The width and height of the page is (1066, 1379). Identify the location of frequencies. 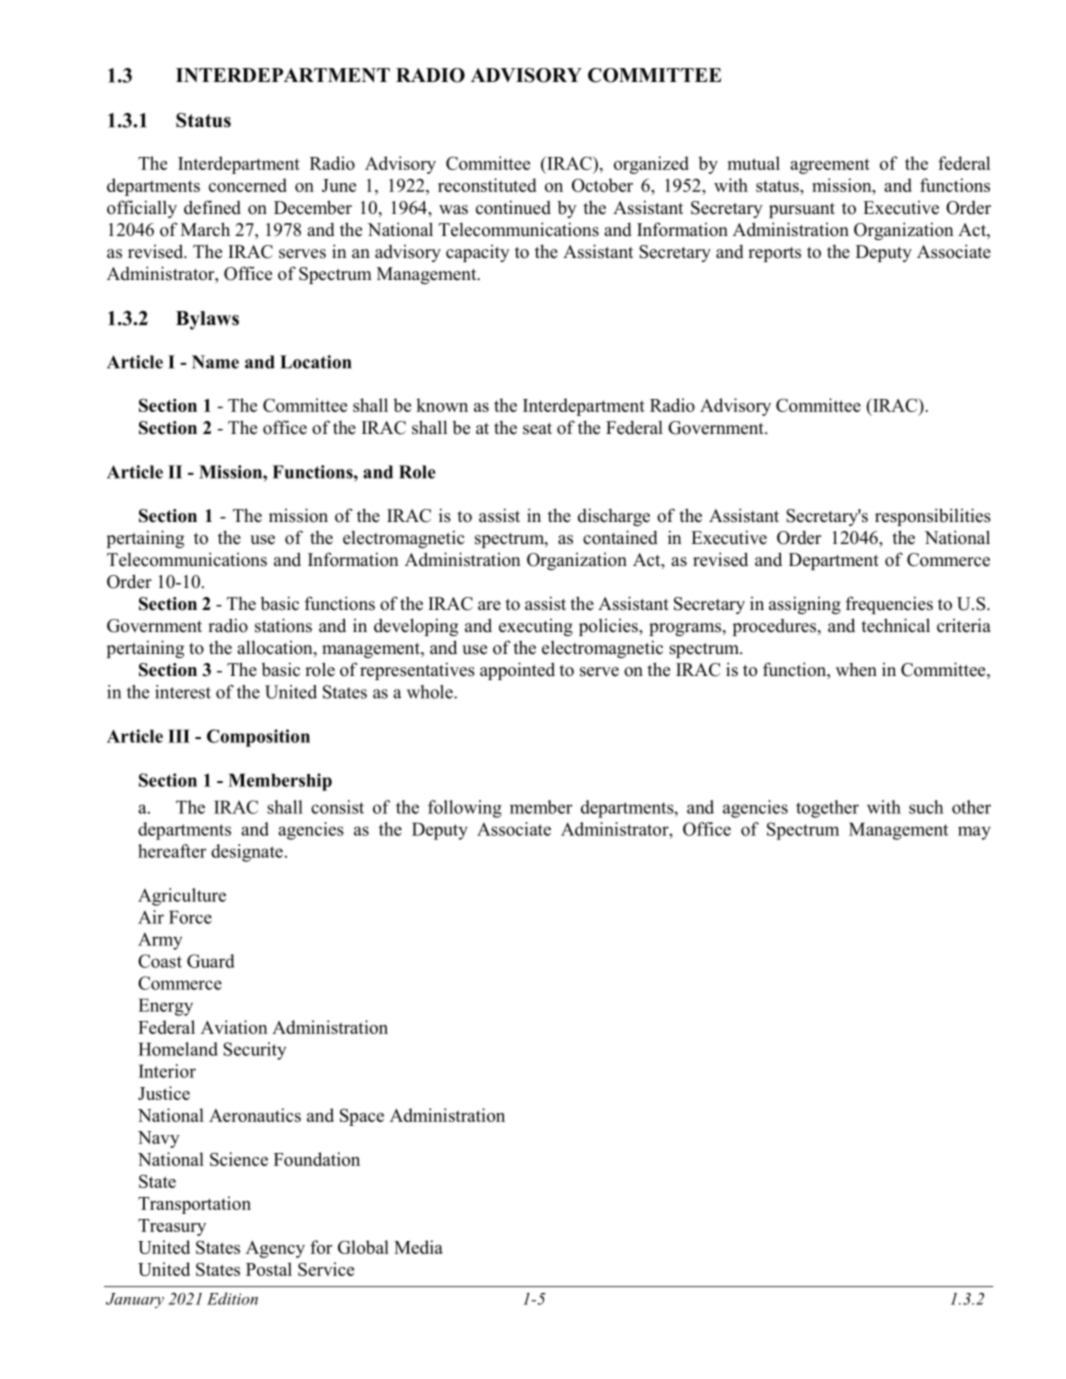
(889, 605).
